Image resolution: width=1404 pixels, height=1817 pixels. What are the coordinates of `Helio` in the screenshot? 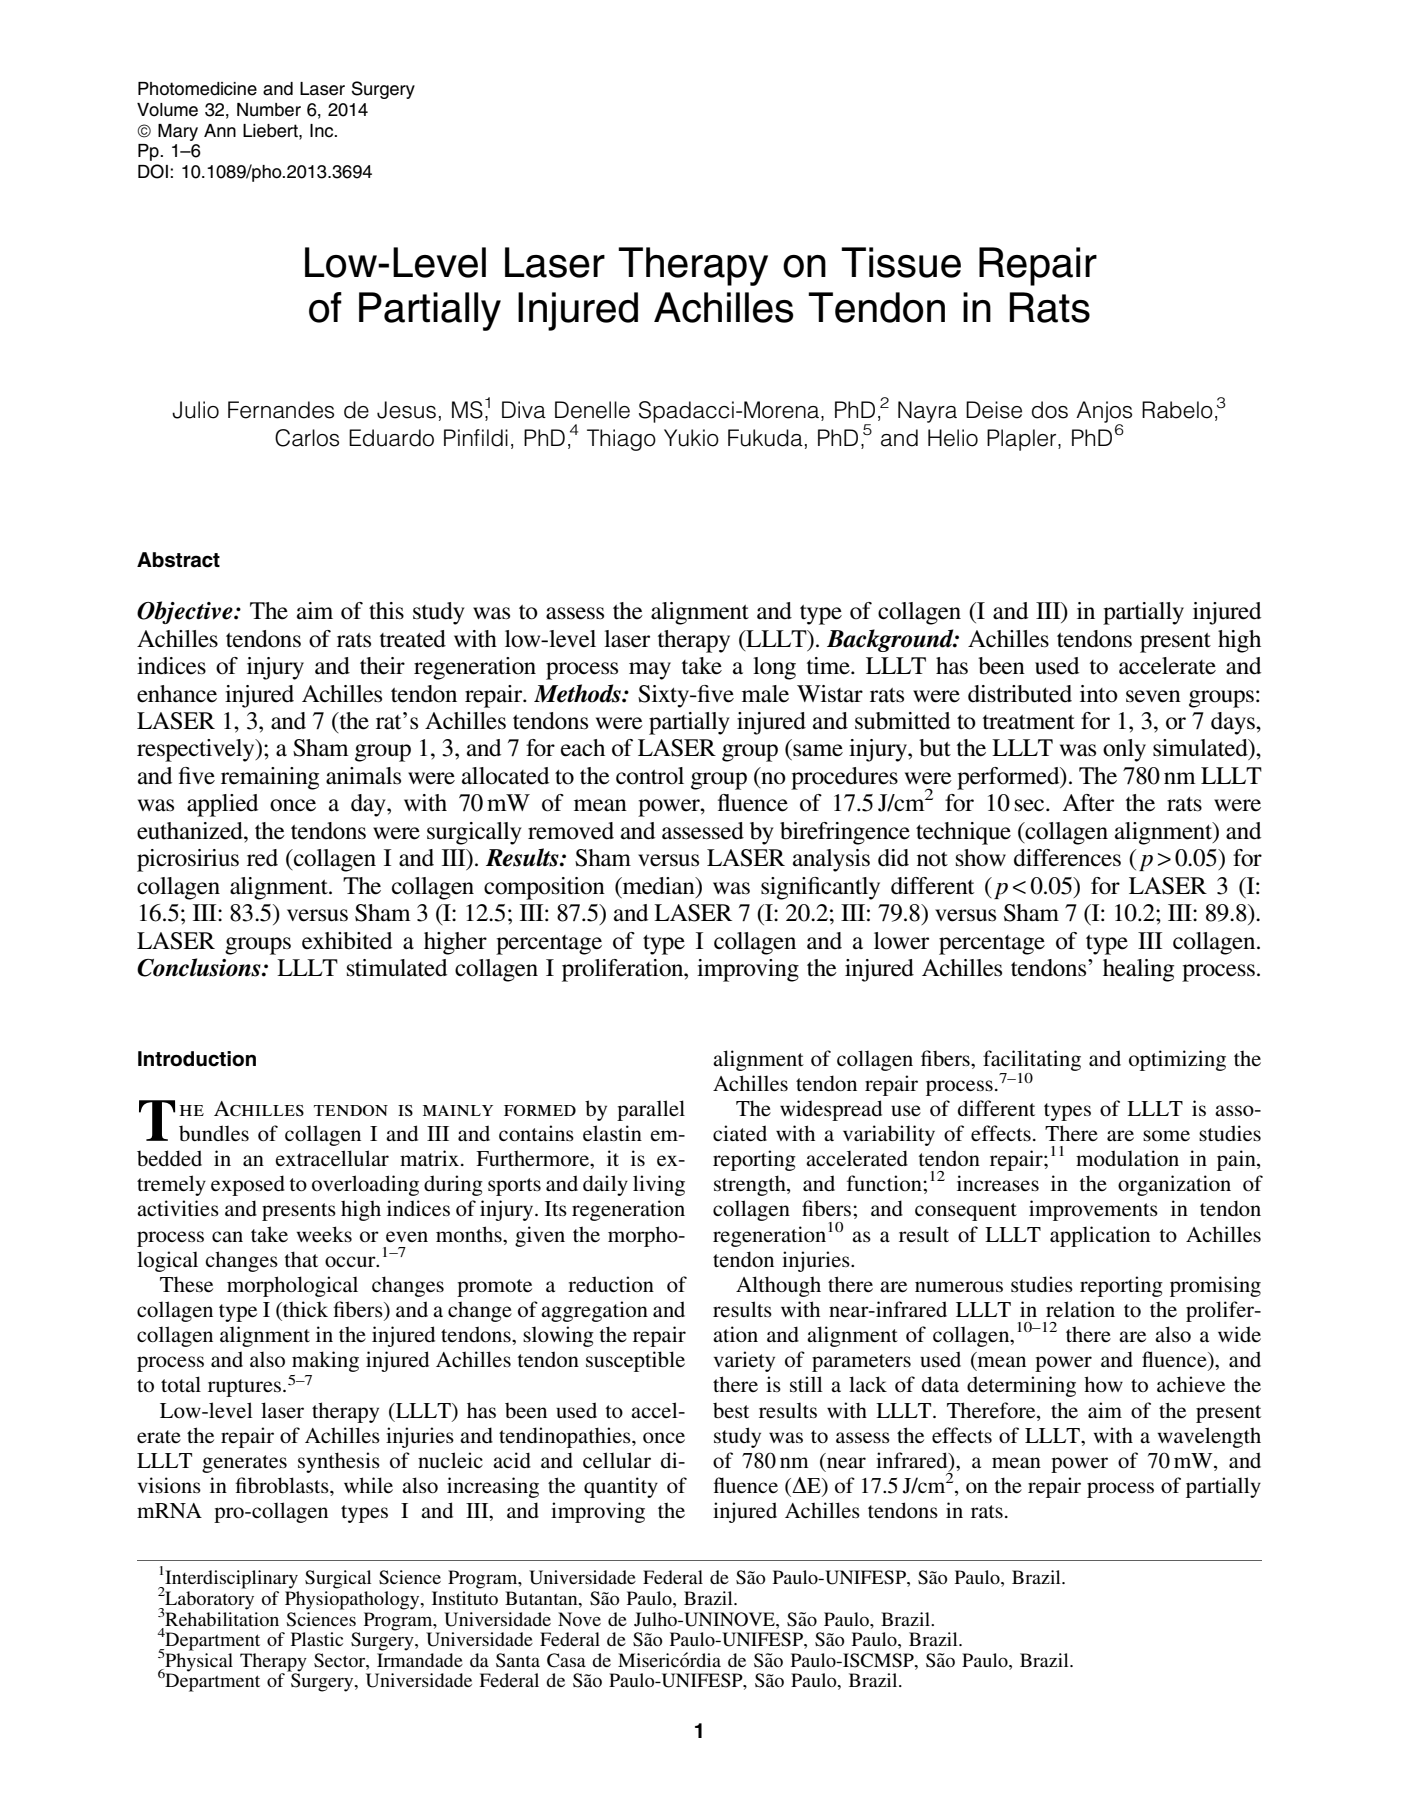 It's located at (953, 438).
